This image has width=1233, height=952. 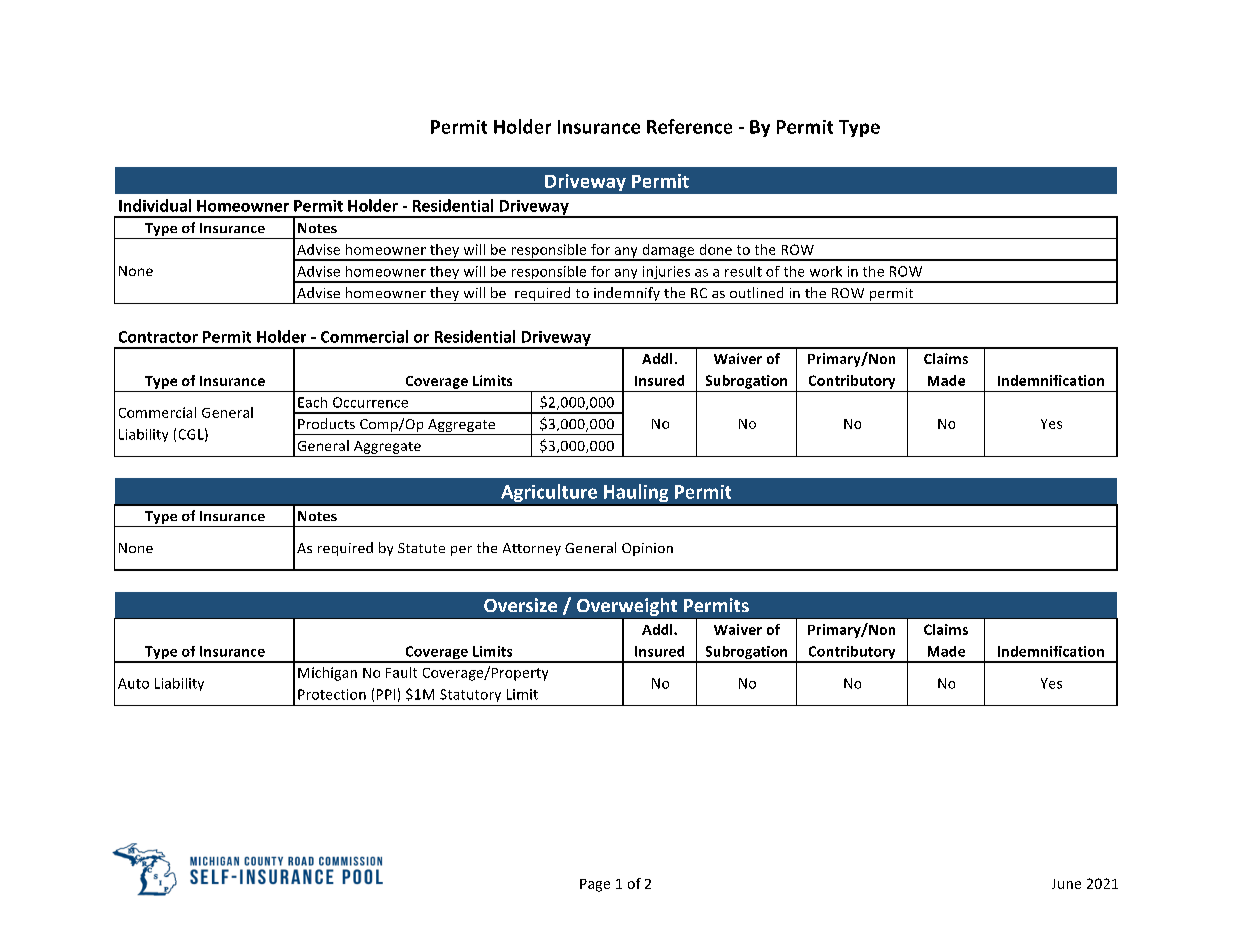 I want to click on Attorney, so click(x=532, y=549).
